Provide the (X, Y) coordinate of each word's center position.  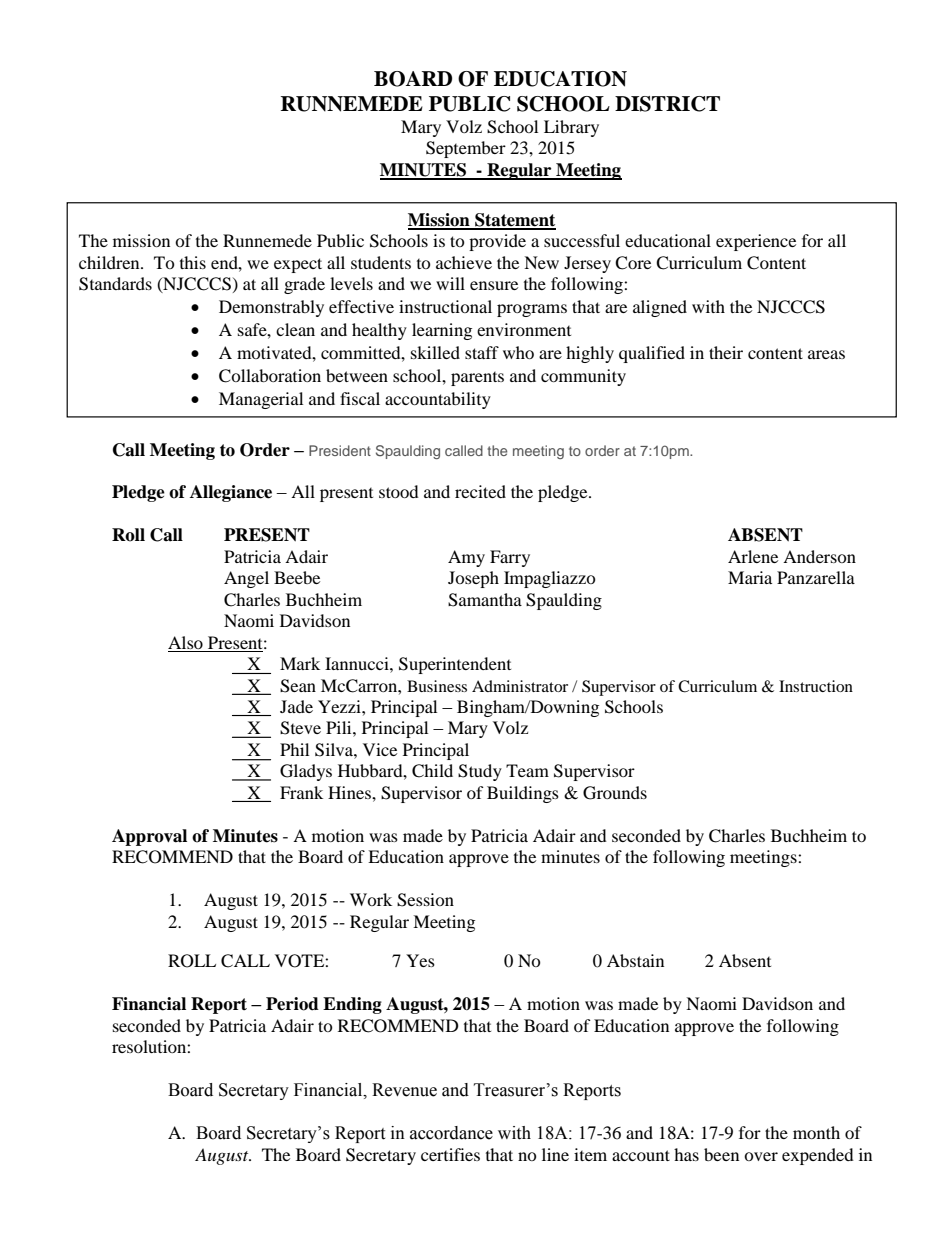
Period (292, 1004)
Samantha (485, 600)
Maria (750, 577)
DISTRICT (667, 104)
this (193, 262)
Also (185, 642)
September (466, 149)
